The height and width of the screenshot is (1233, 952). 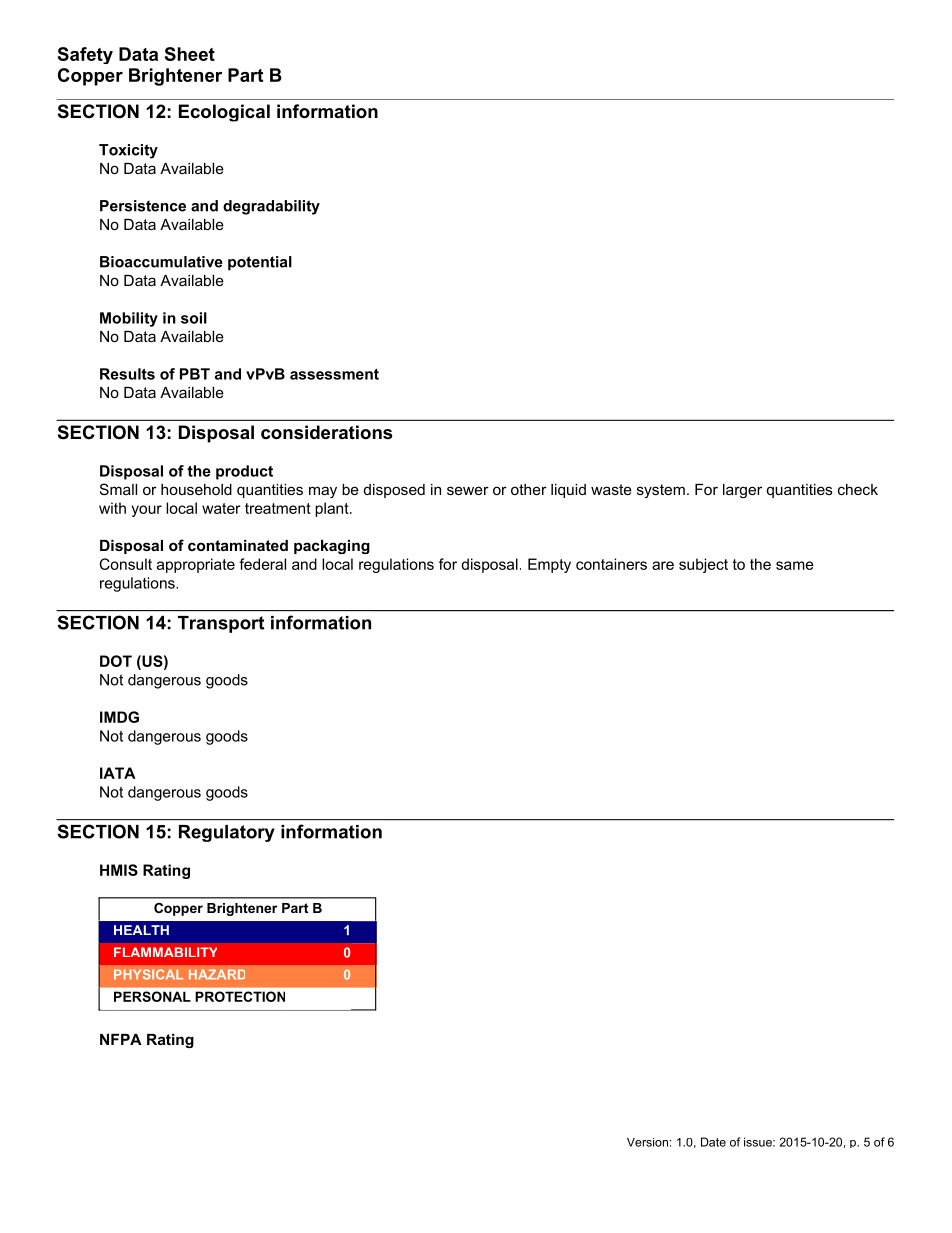 What do you see at coordinates (795, 565) in the screenshot?
I see `same` at bounding box center [795, 565].
